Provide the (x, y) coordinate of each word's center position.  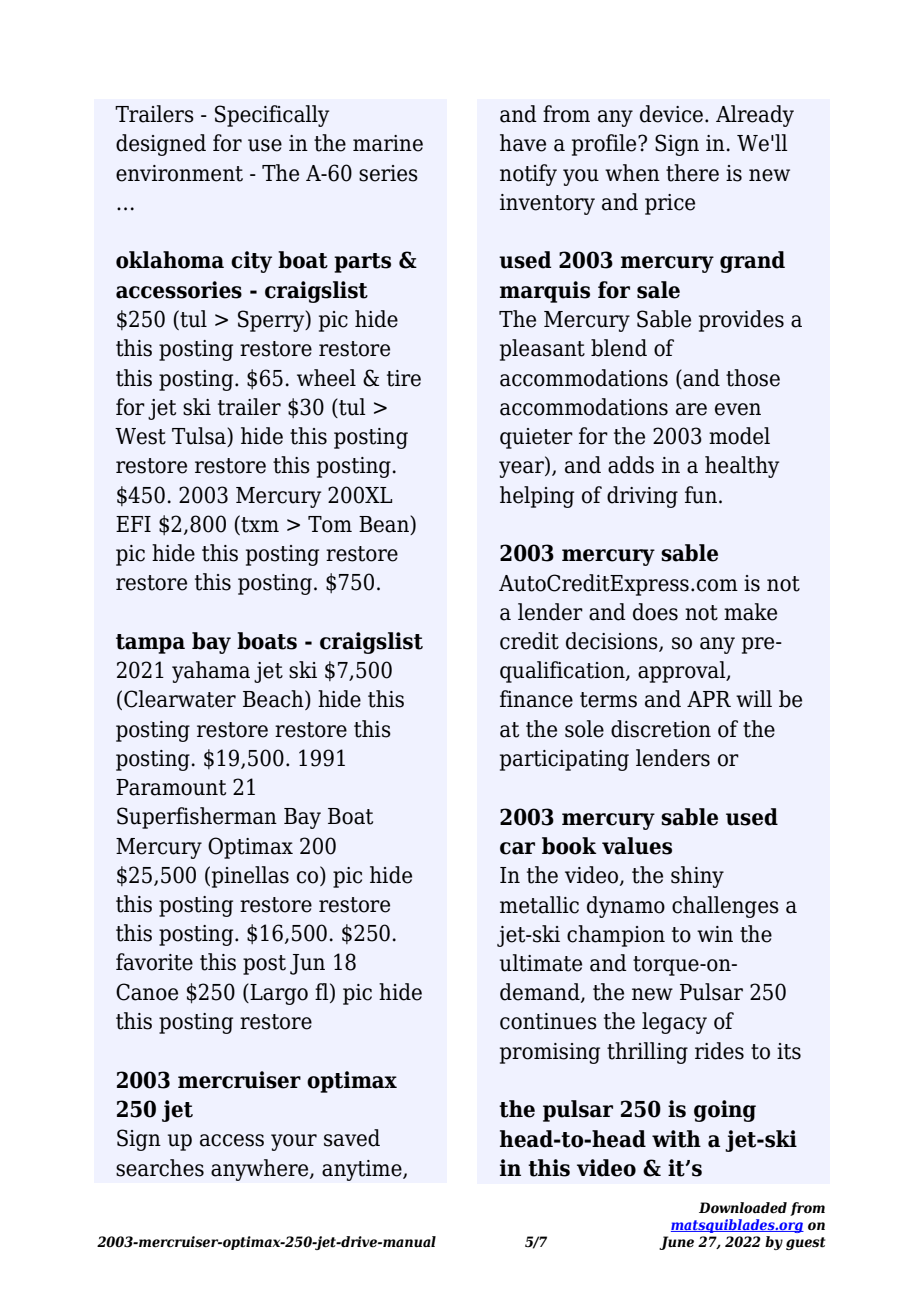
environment (179, 173)
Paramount (171, 787)
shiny (697, 877)
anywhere (261, 1170)
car (517, 848)
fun (701, 495)
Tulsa (200, 437)
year (522, 469)
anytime (363, 1170)
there (692, 173)
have (523, 143)
